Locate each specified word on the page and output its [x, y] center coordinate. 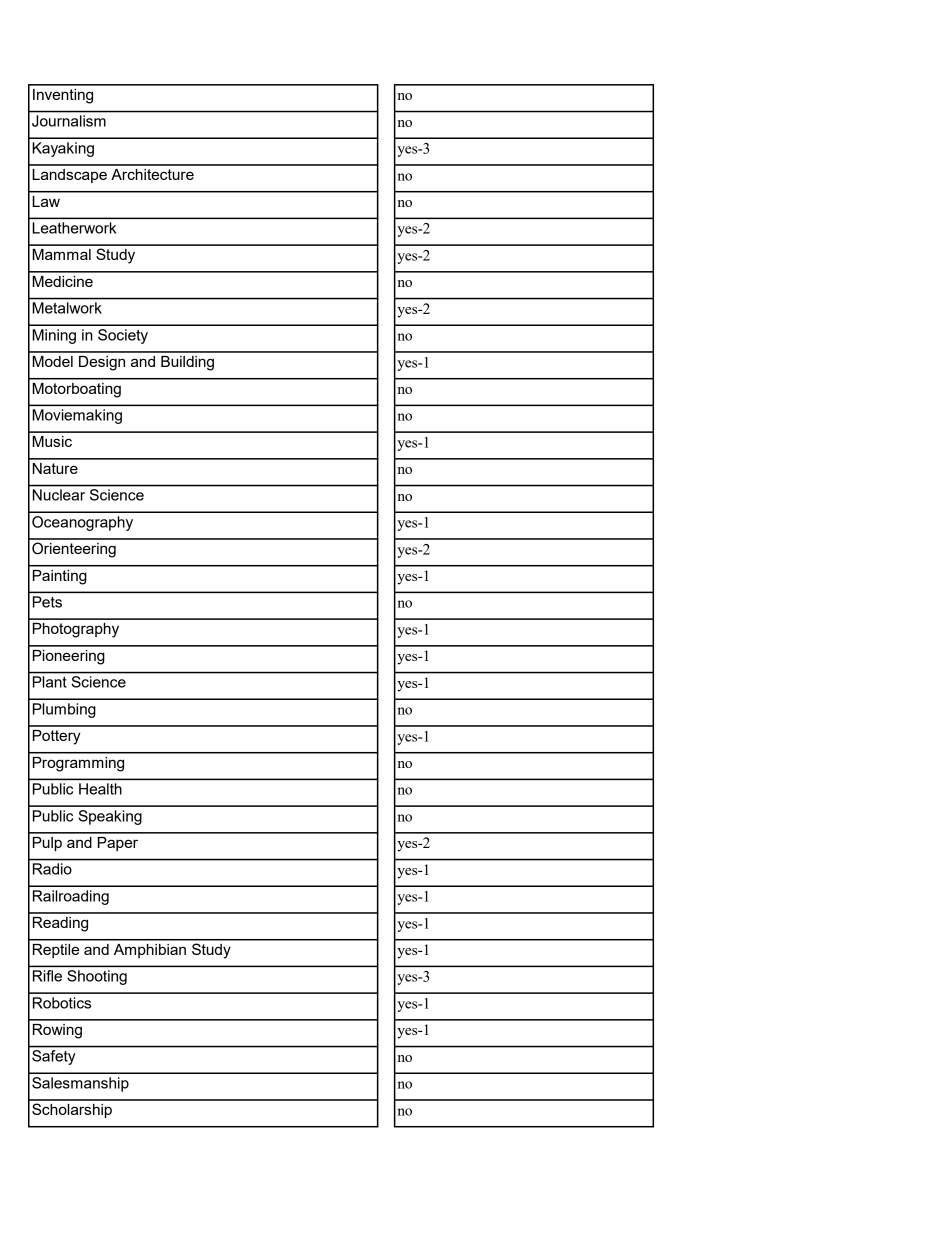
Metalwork [67, 308]
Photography [76, 630]
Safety [53, 1057]
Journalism [69, 121]
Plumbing [64, 710]
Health [100, 789]
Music [52, 441]
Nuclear [59, 495]
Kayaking [63, 149]
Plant [49, 682]
